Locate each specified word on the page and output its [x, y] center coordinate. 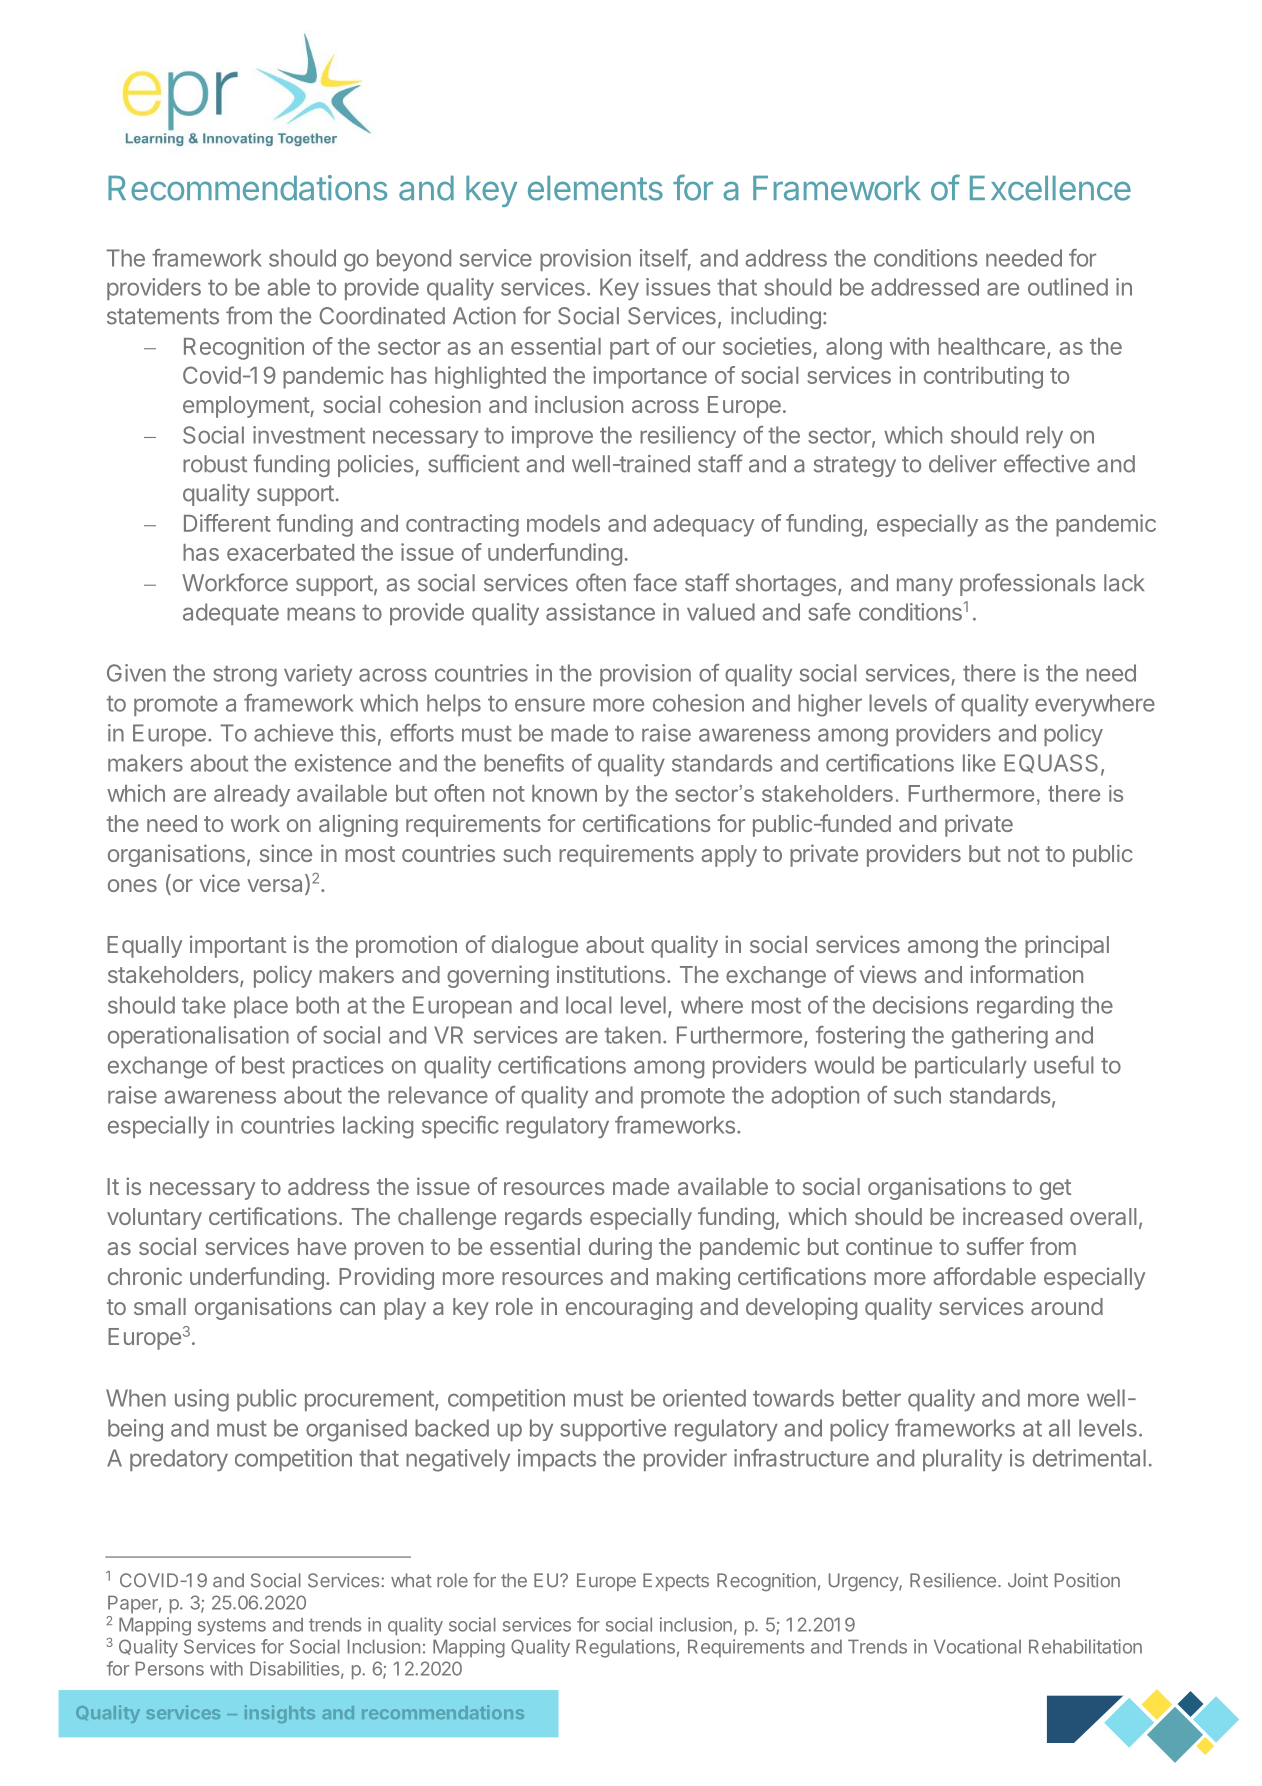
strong [245, 676]
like [979, 763]
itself [664, 258]
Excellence [1050, 188]
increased [1012, 1216]
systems [232, 1627]
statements [163, 316]
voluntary [154, 1219]
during [620, 1248]
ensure [550, 705]
